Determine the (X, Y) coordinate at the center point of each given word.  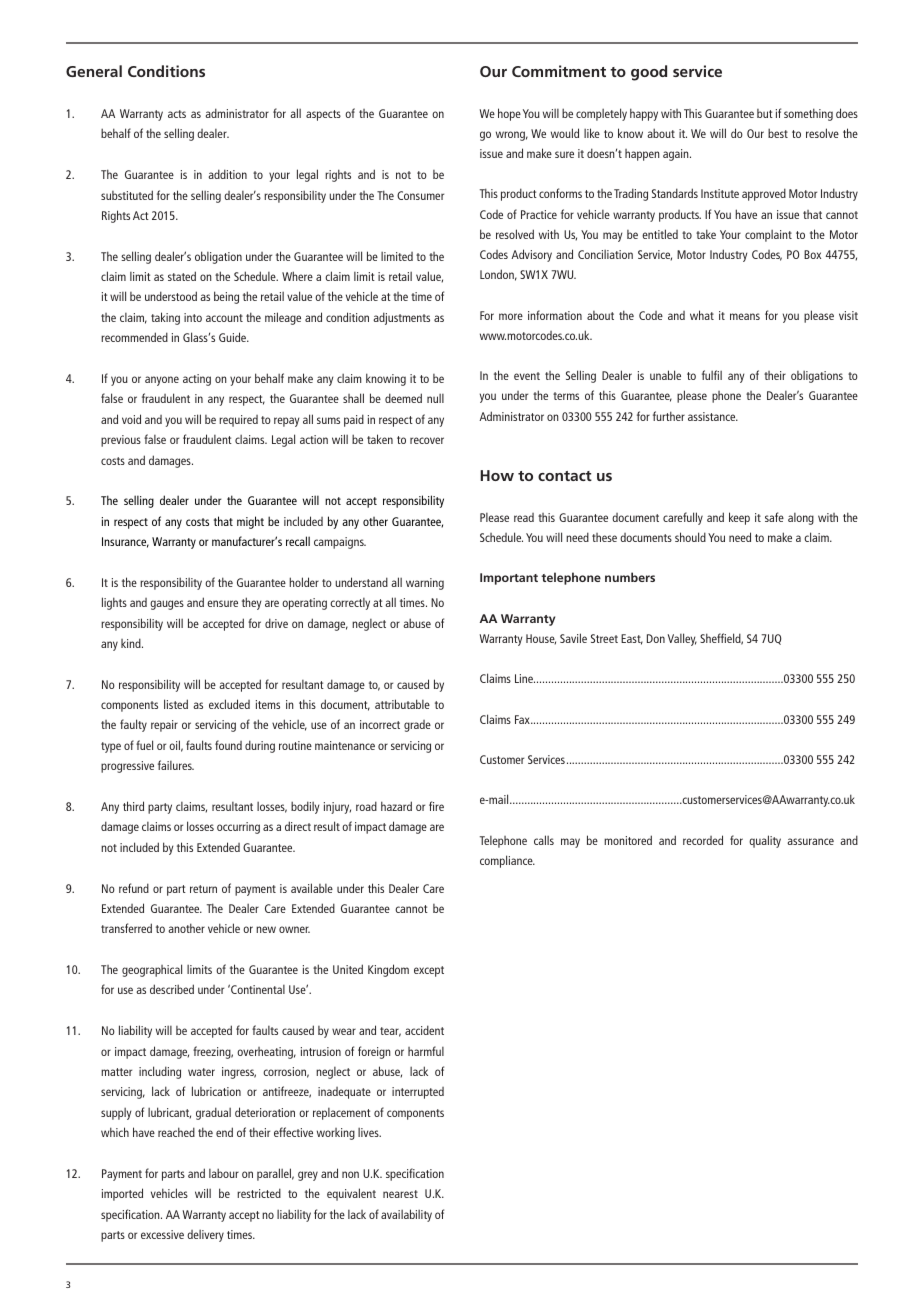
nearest (400, 1194)
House (541, 639)
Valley (682, 639)
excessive (162, 1234)
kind (132, 643)
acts (177, 114)
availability (406, 1215)
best (778, 133)
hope (509, 114)
